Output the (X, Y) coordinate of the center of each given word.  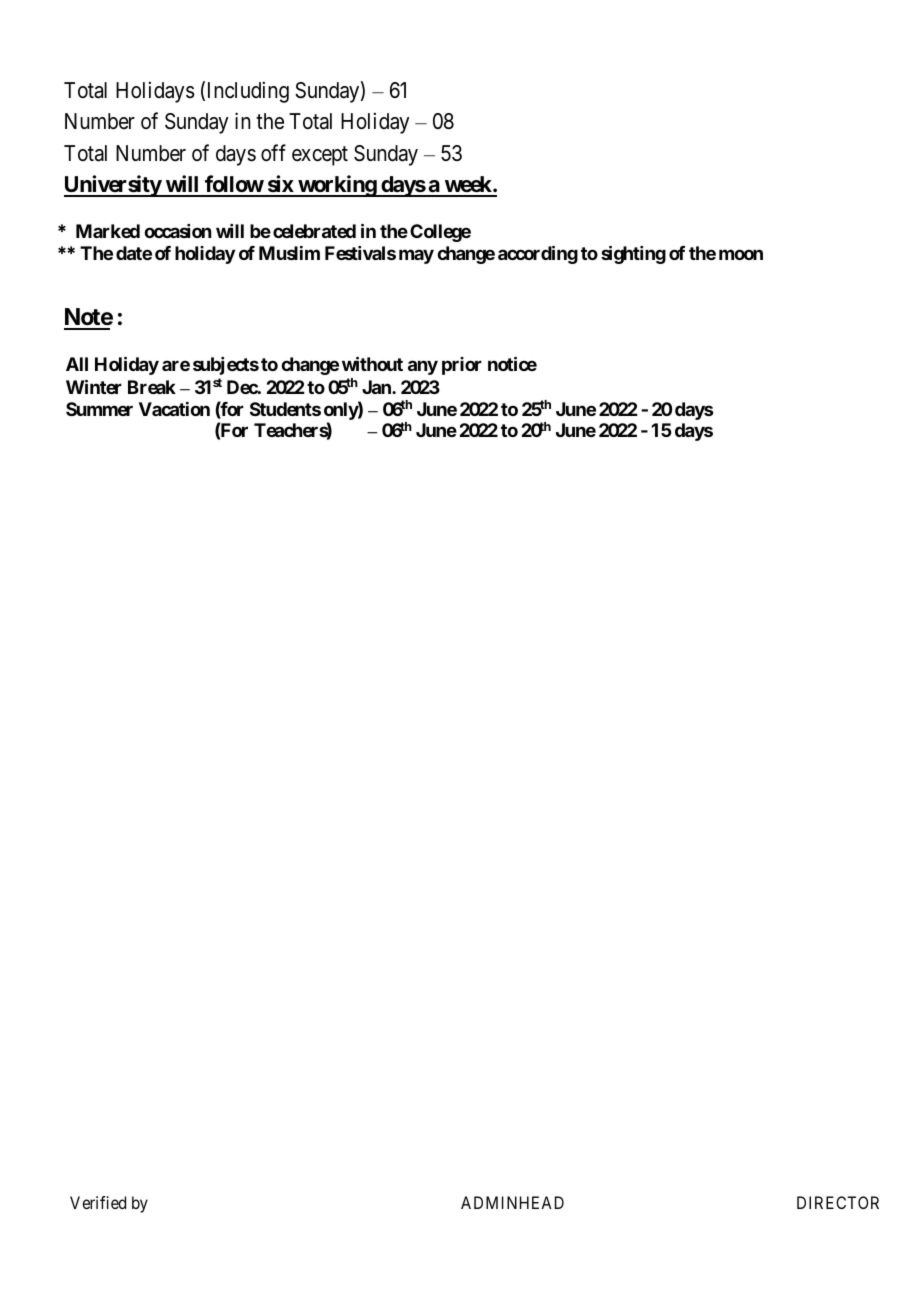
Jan (377, 387)
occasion (177, 231)
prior (462, 366)
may (416, 256)
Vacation (174, 409)
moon (741, 254)
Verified (98, 1202)
